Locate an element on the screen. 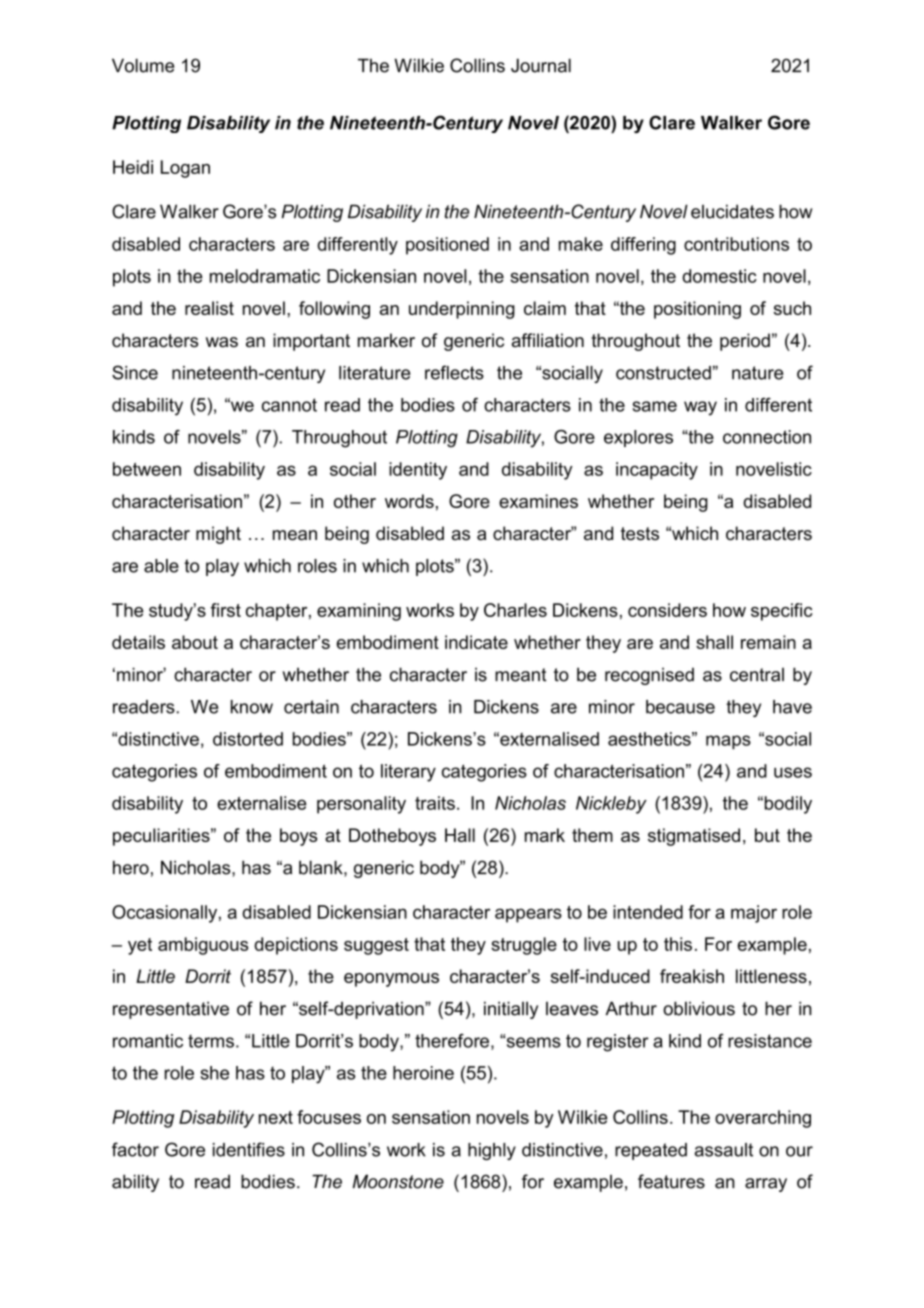 This screenshot has height=1308, width=924. Journal is located at coordinates (541, 65).
